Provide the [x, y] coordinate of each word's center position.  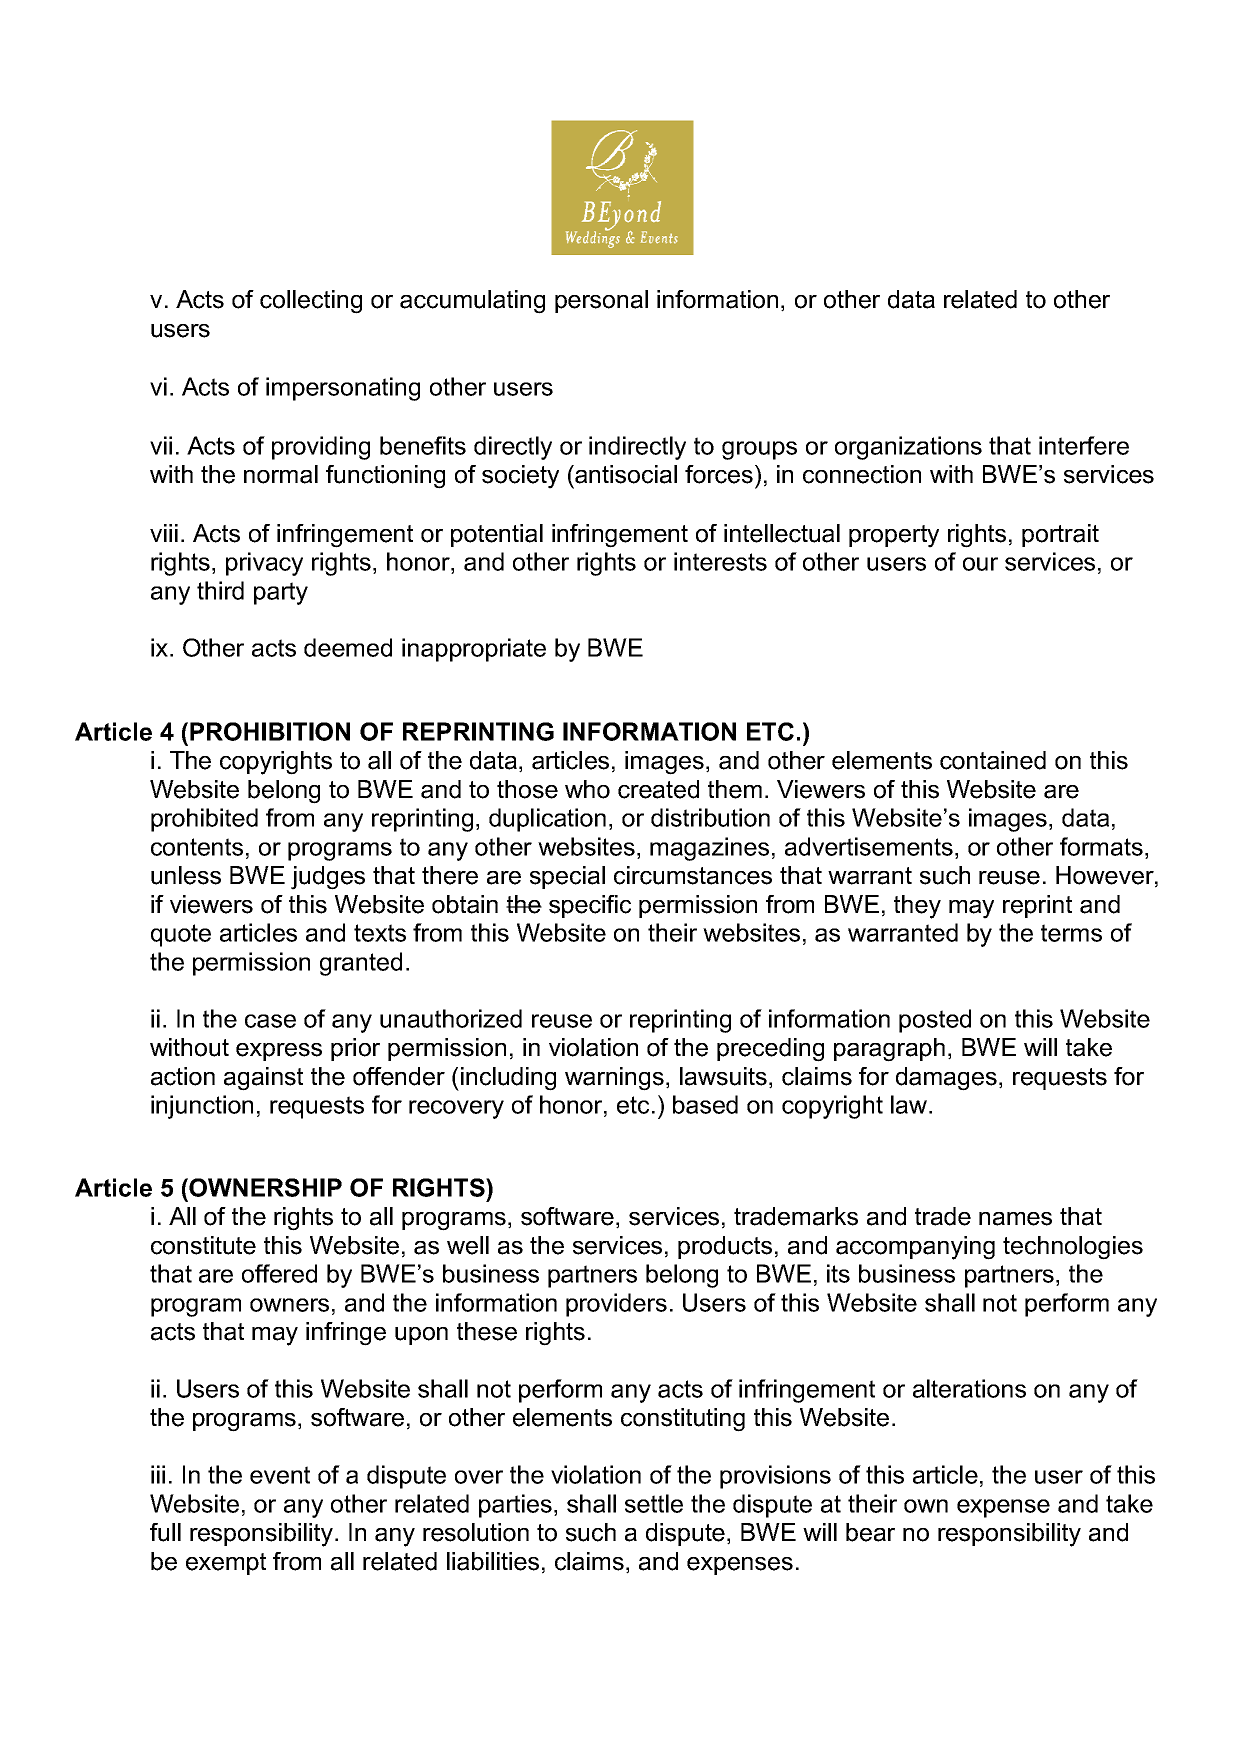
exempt [226, 1564]
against [263, 1079]
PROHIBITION [270, 731]
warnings [614, 1079]
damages [946, 1079]
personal [601, 301]
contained [993, 760]
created [658, 789]
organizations [908, 448]
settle [654, 1503]
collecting [311, 302]
